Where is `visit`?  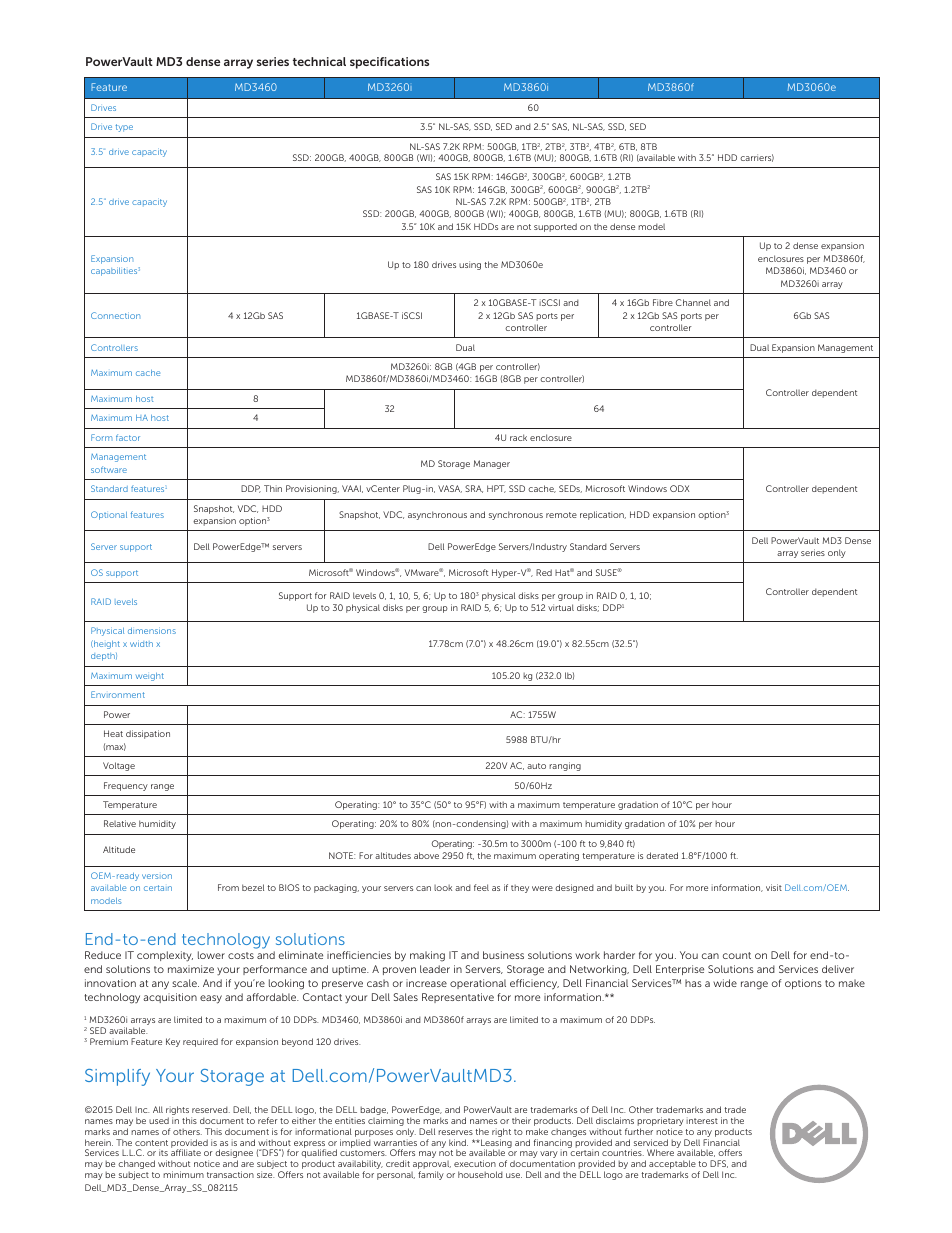 visit is located at coordinates (774, 887).
